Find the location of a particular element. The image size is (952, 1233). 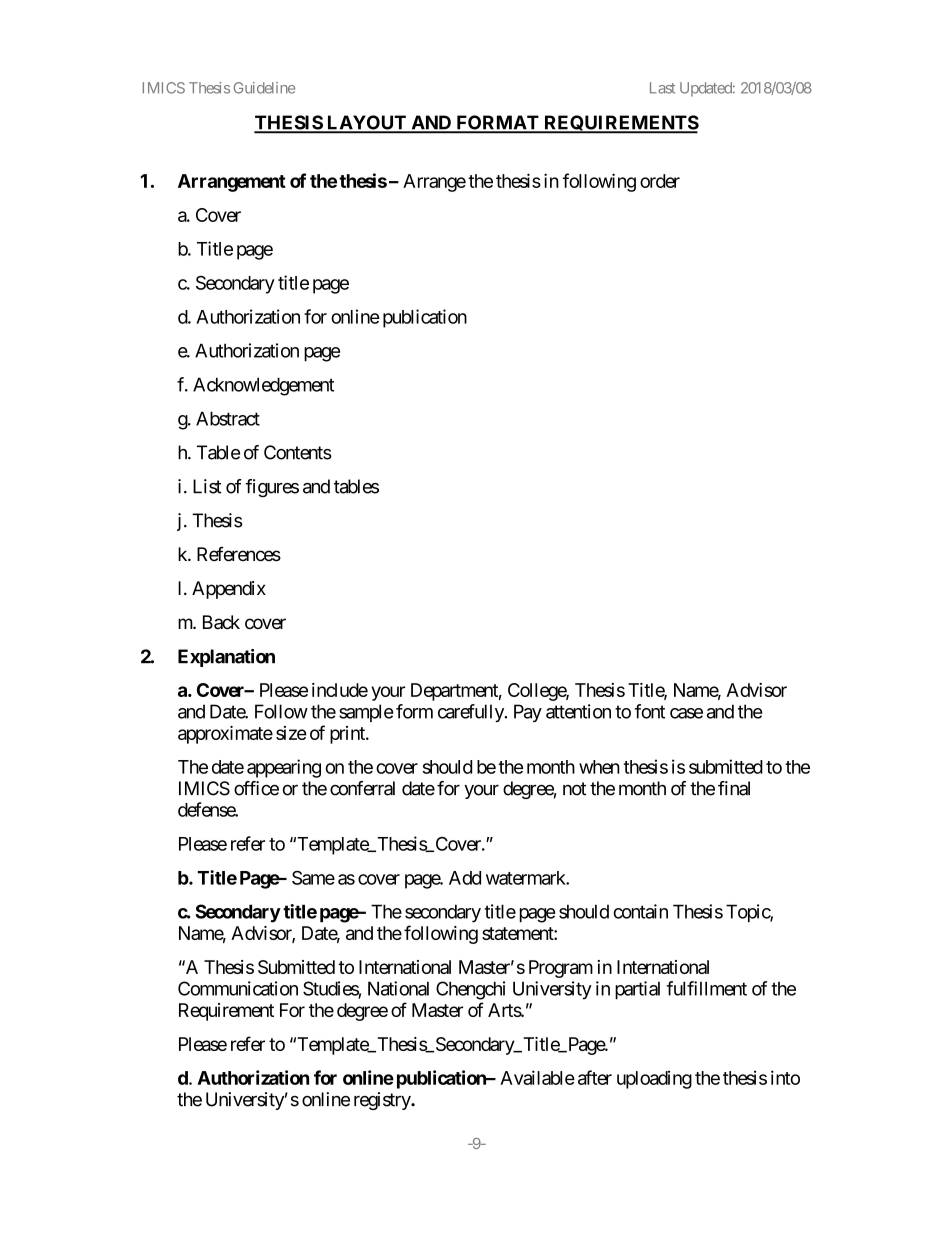

appearing is located at coordinates (284, 768).
